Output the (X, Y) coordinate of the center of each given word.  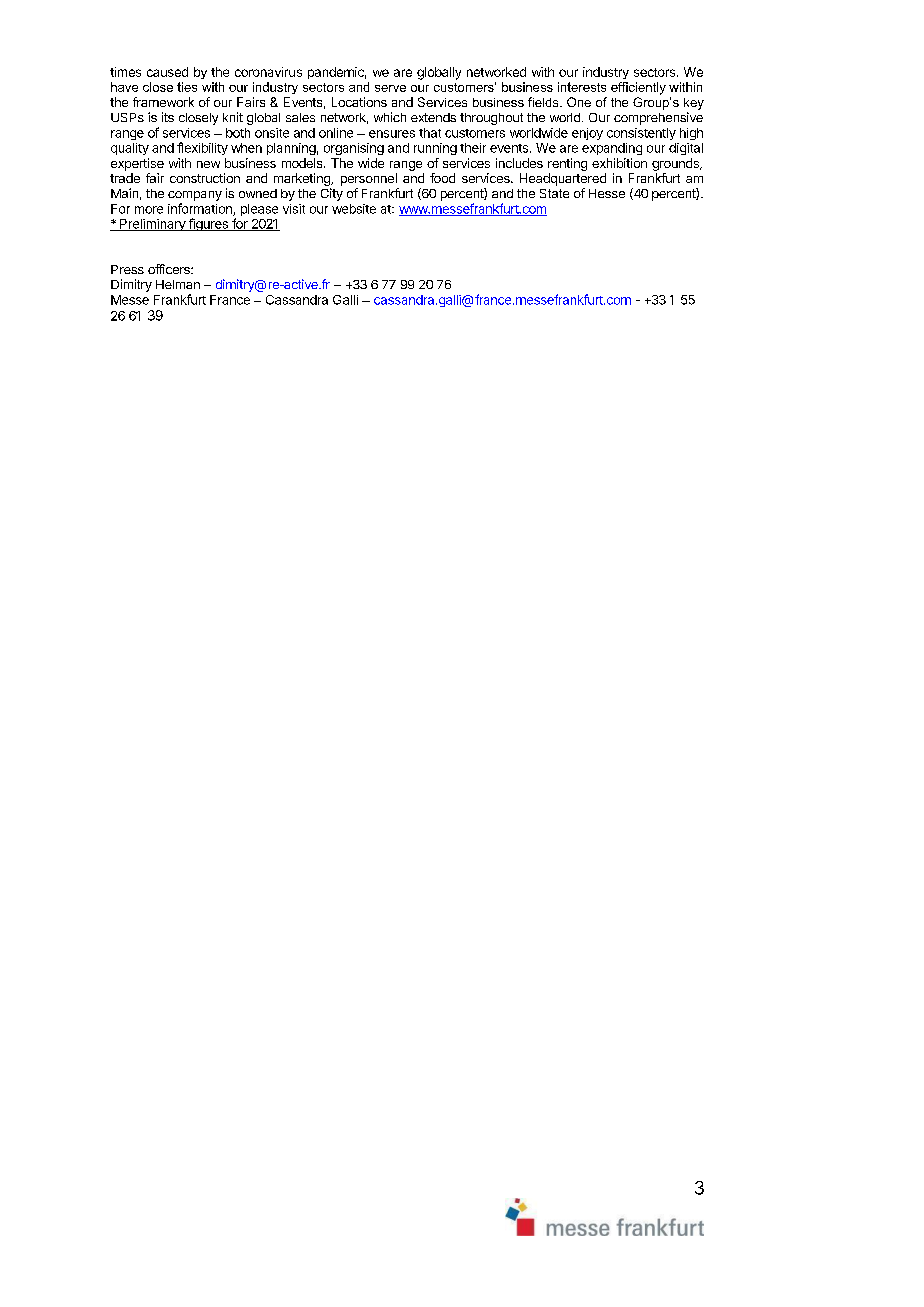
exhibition (619, 163)
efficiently (638, 88)
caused (167, 72)
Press (127, 269)
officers (170, 269)
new (208, 164)
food (442, 178)
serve (390, 88)
